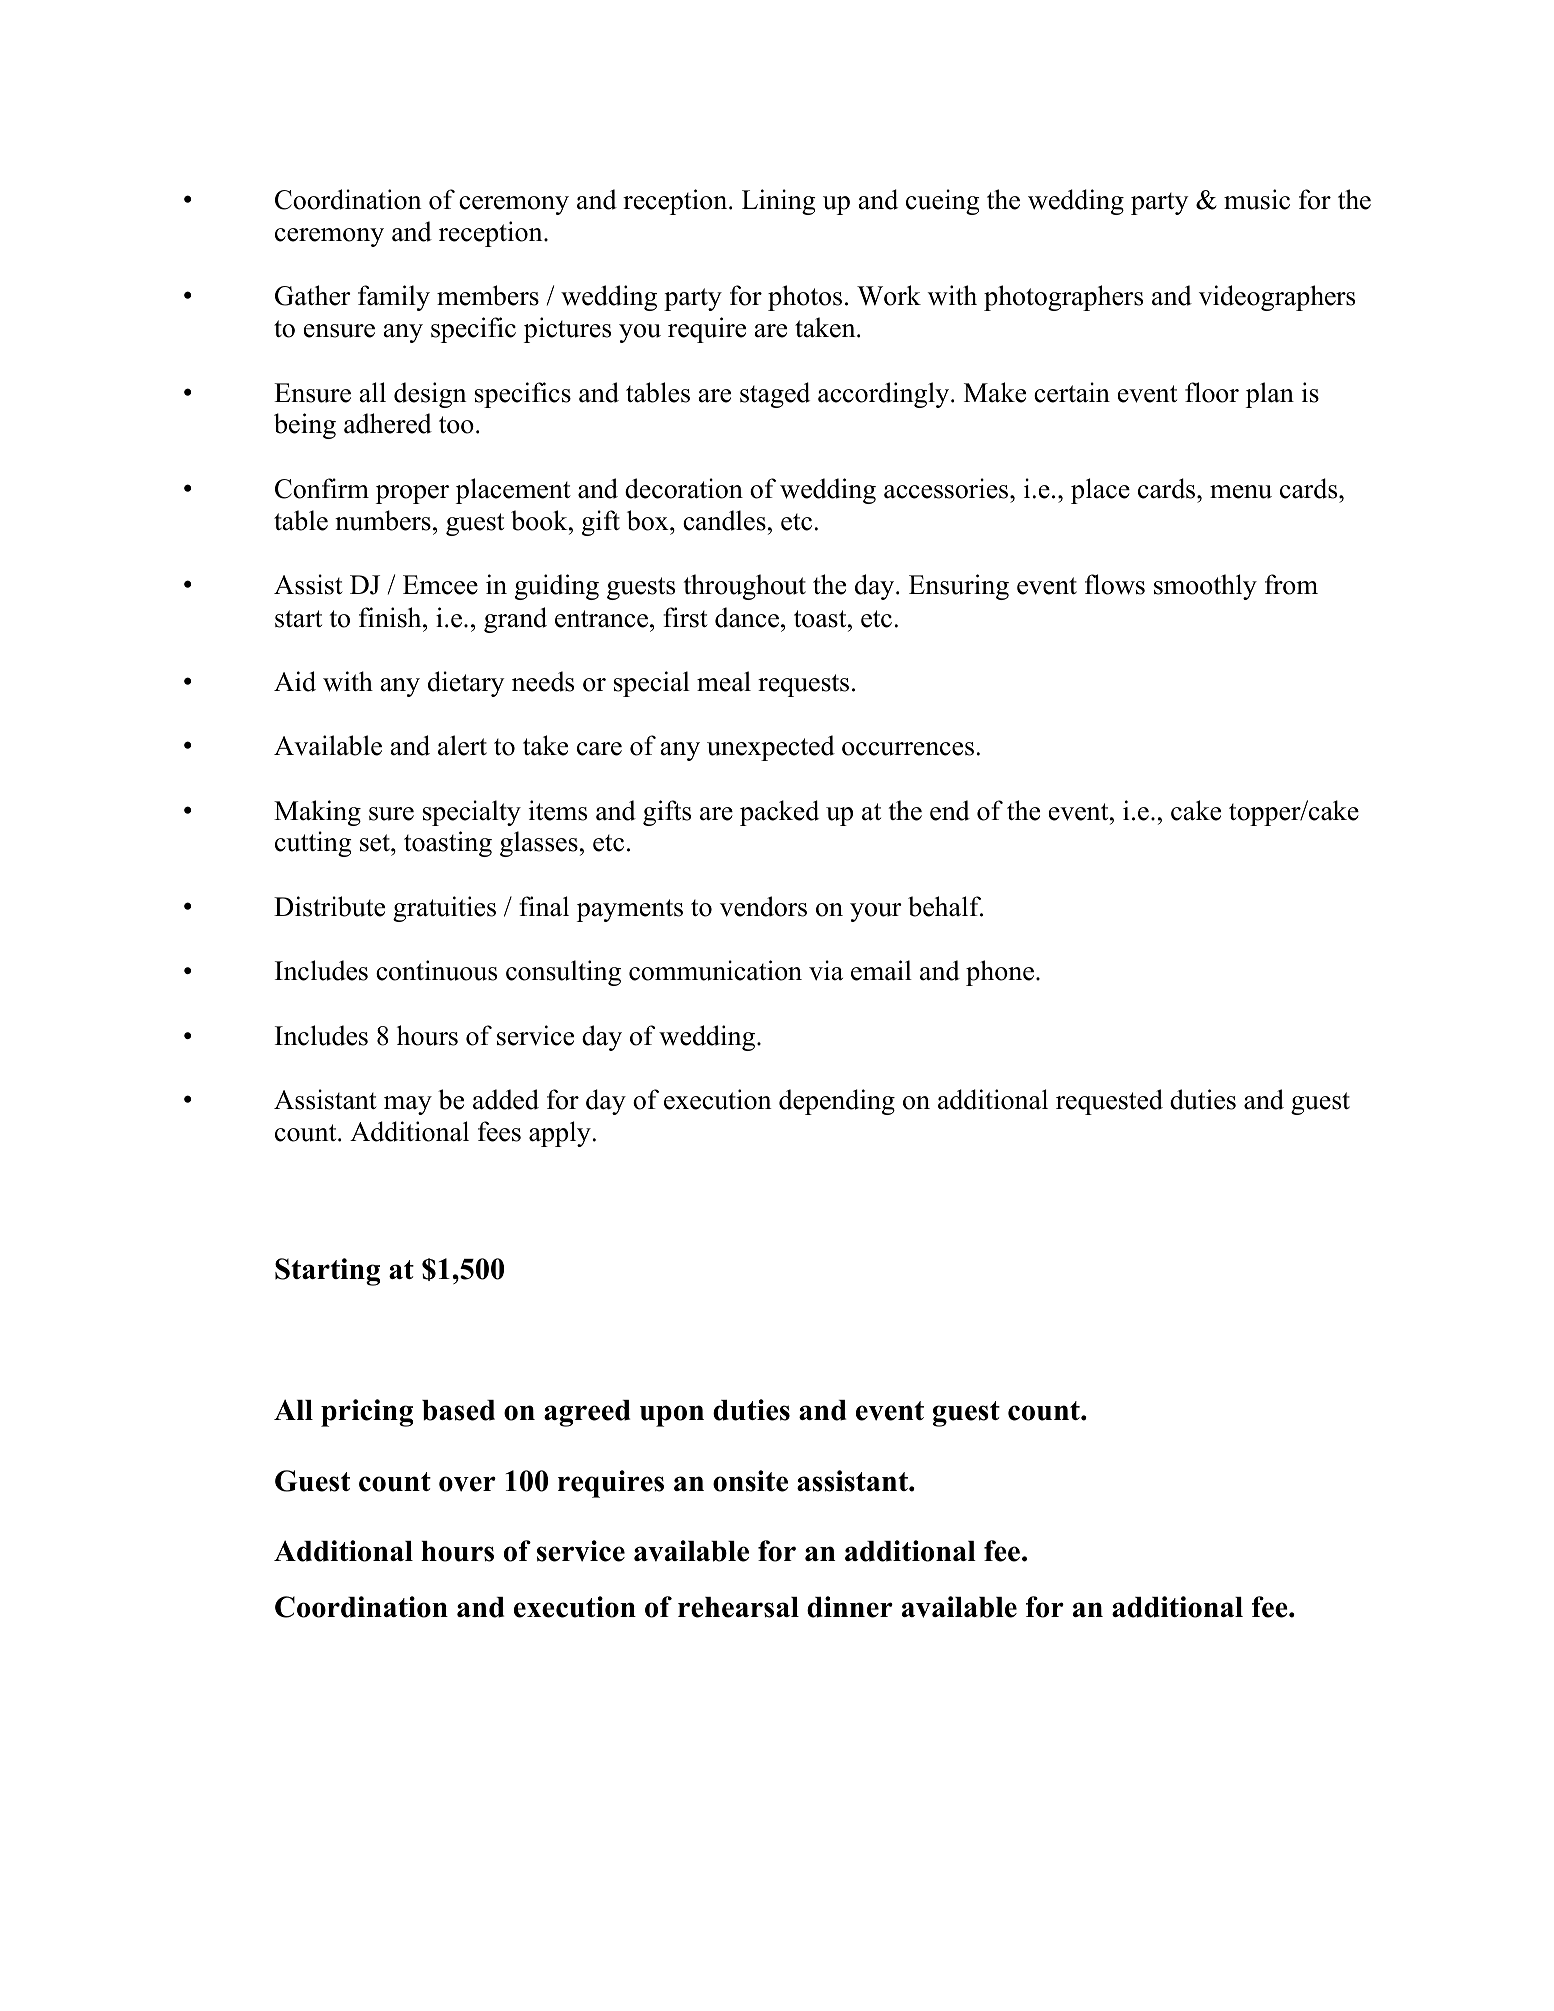  I want to click on smoothly, so click(1205, 587).
